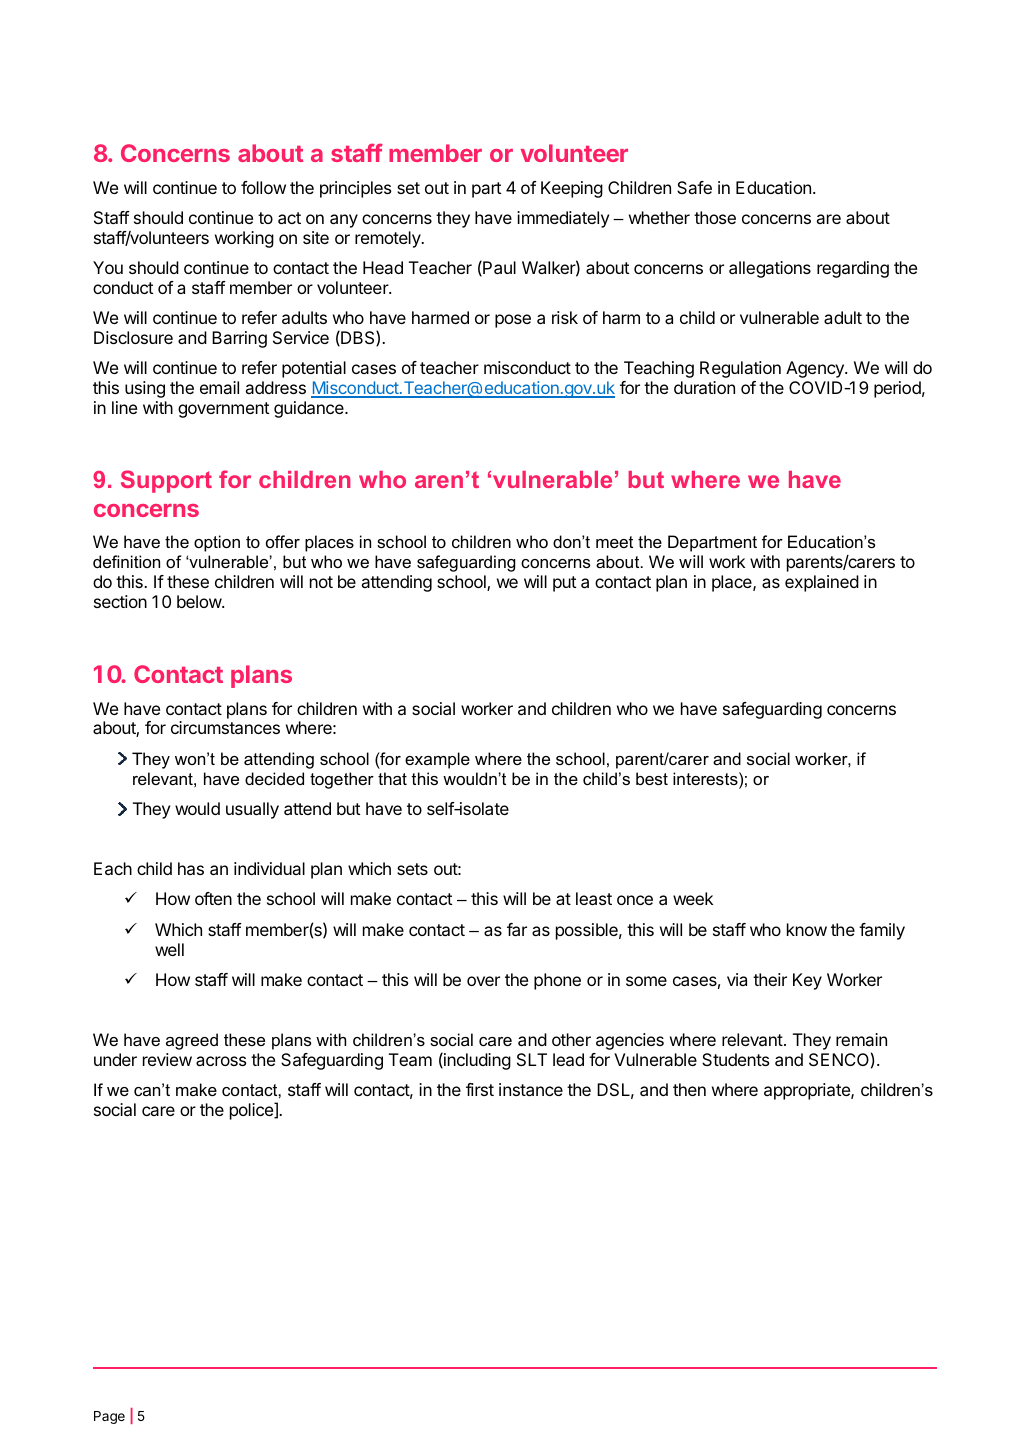 The width and height of the page is (1027, 1454). I want to click on then, so click(689, 1089).
